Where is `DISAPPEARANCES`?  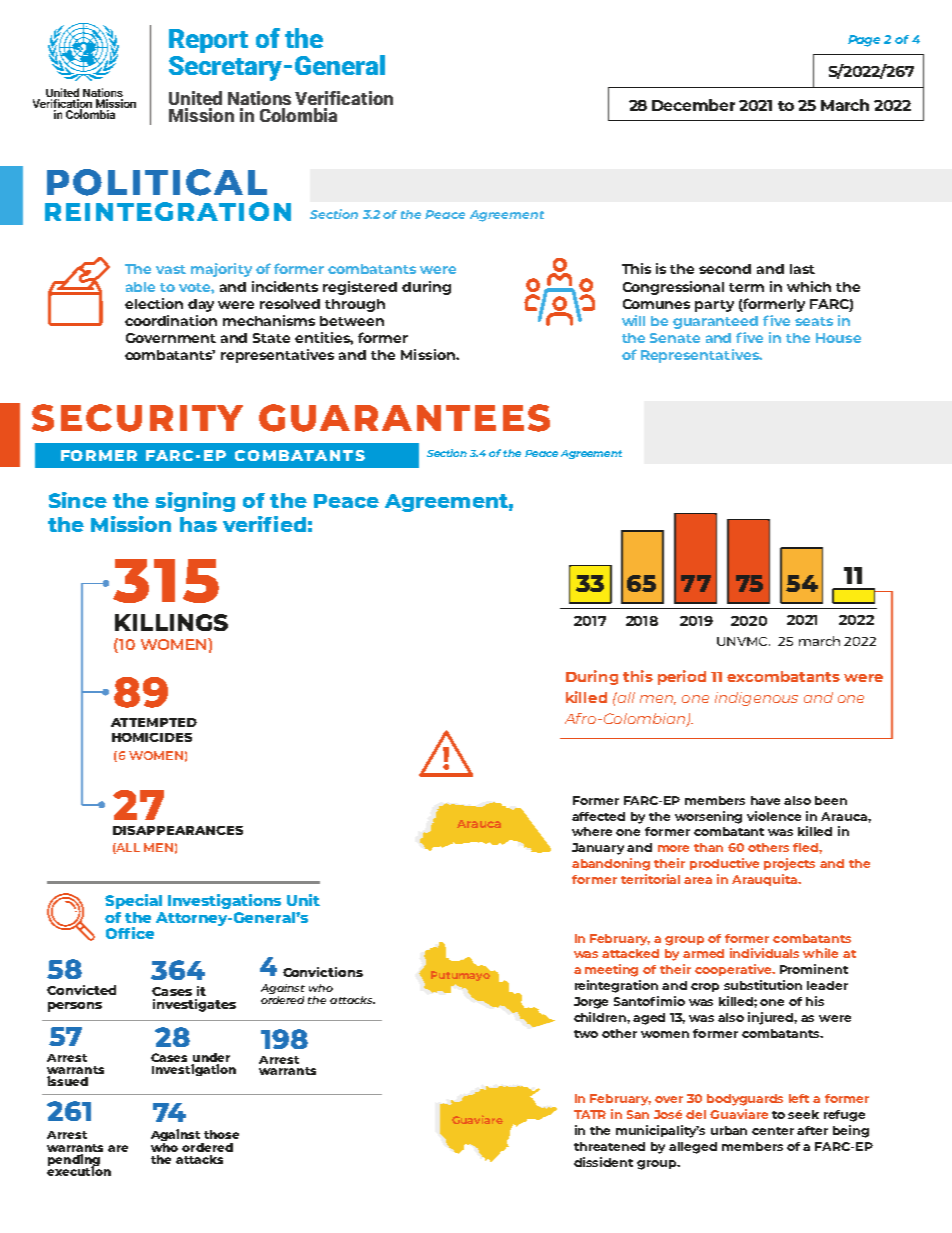
DISAPPEARANCES is located at coordinates (178, 830).
